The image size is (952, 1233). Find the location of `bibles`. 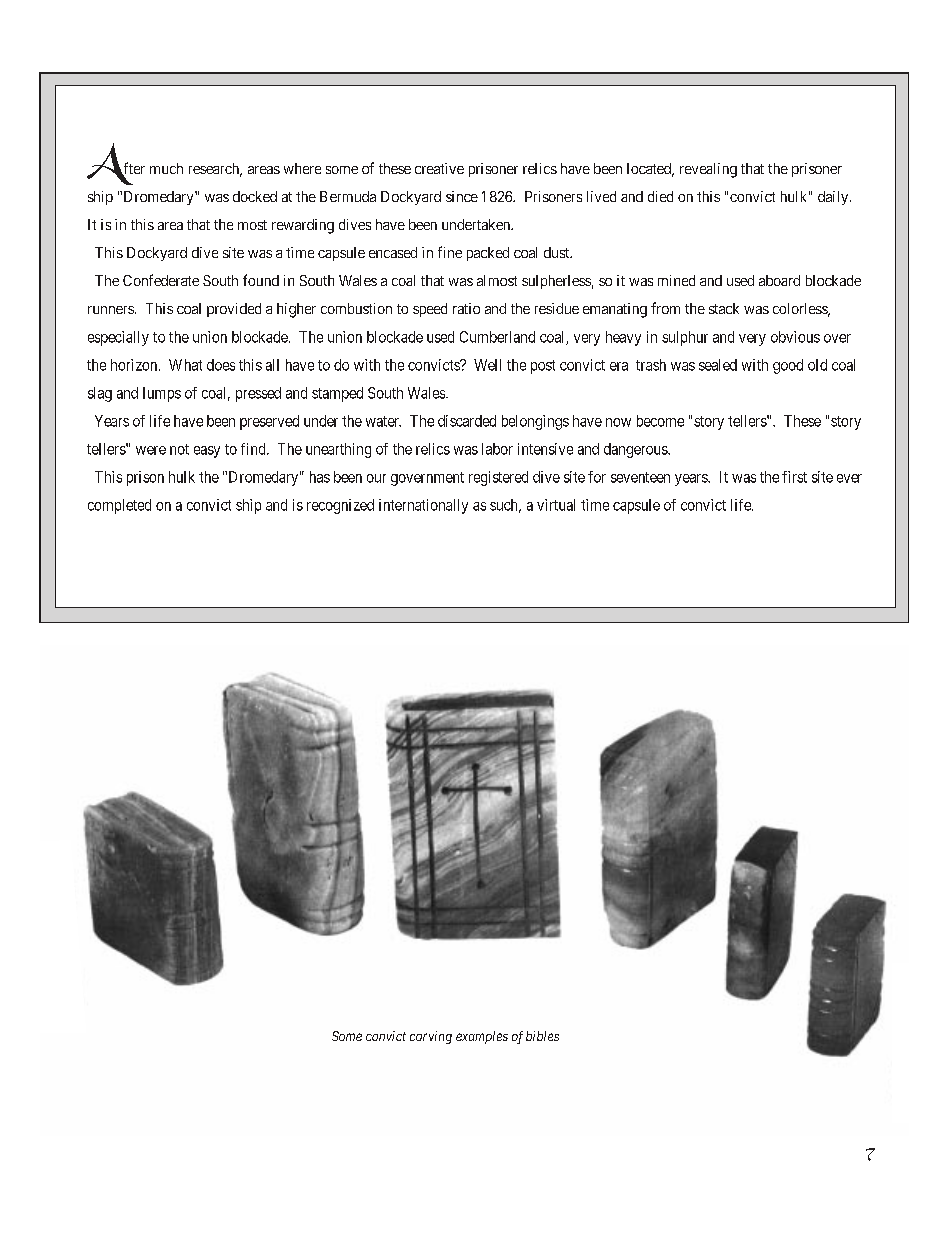

bibles is located at coordinates (542, 1036).
